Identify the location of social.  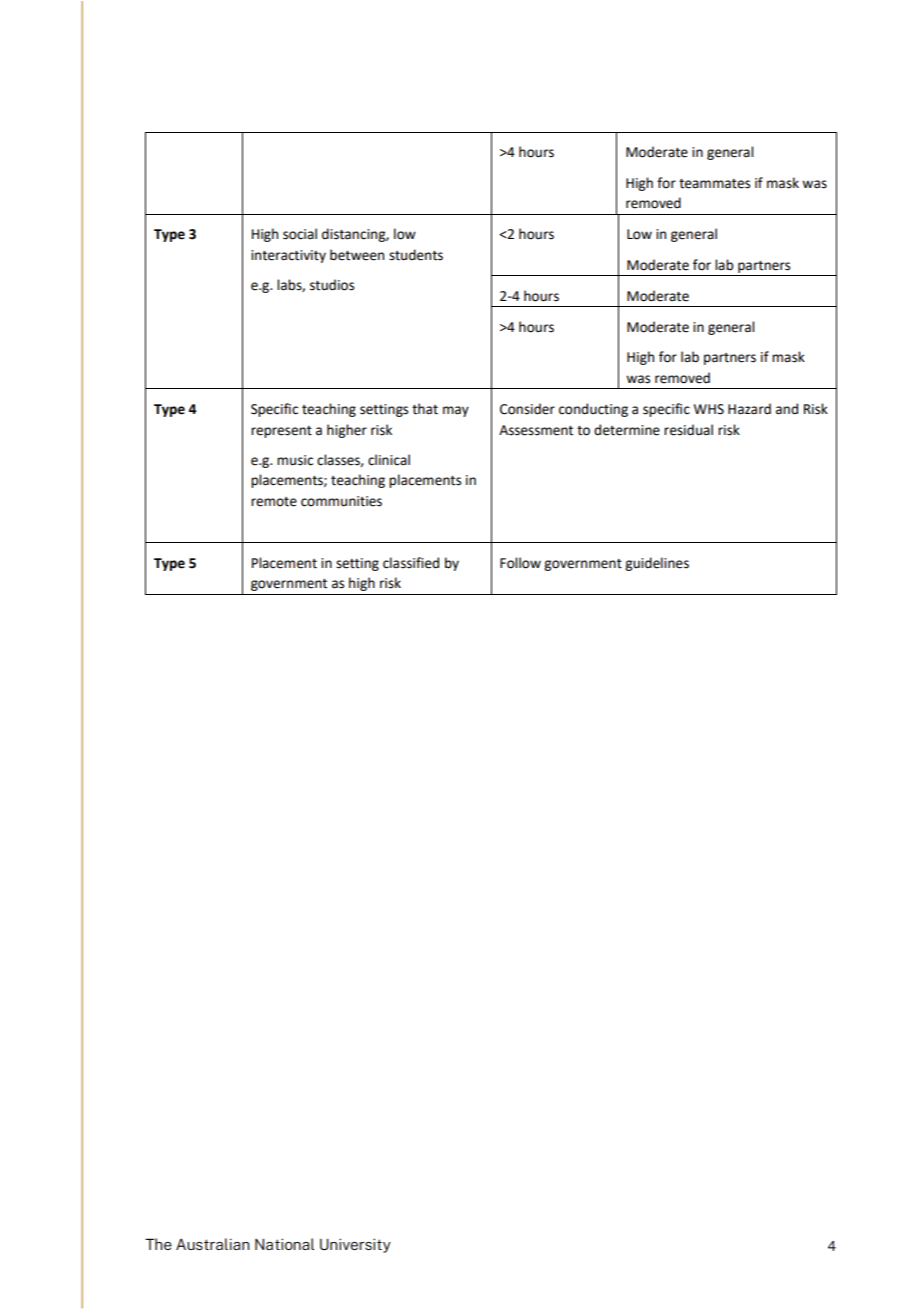
(300, 234).
